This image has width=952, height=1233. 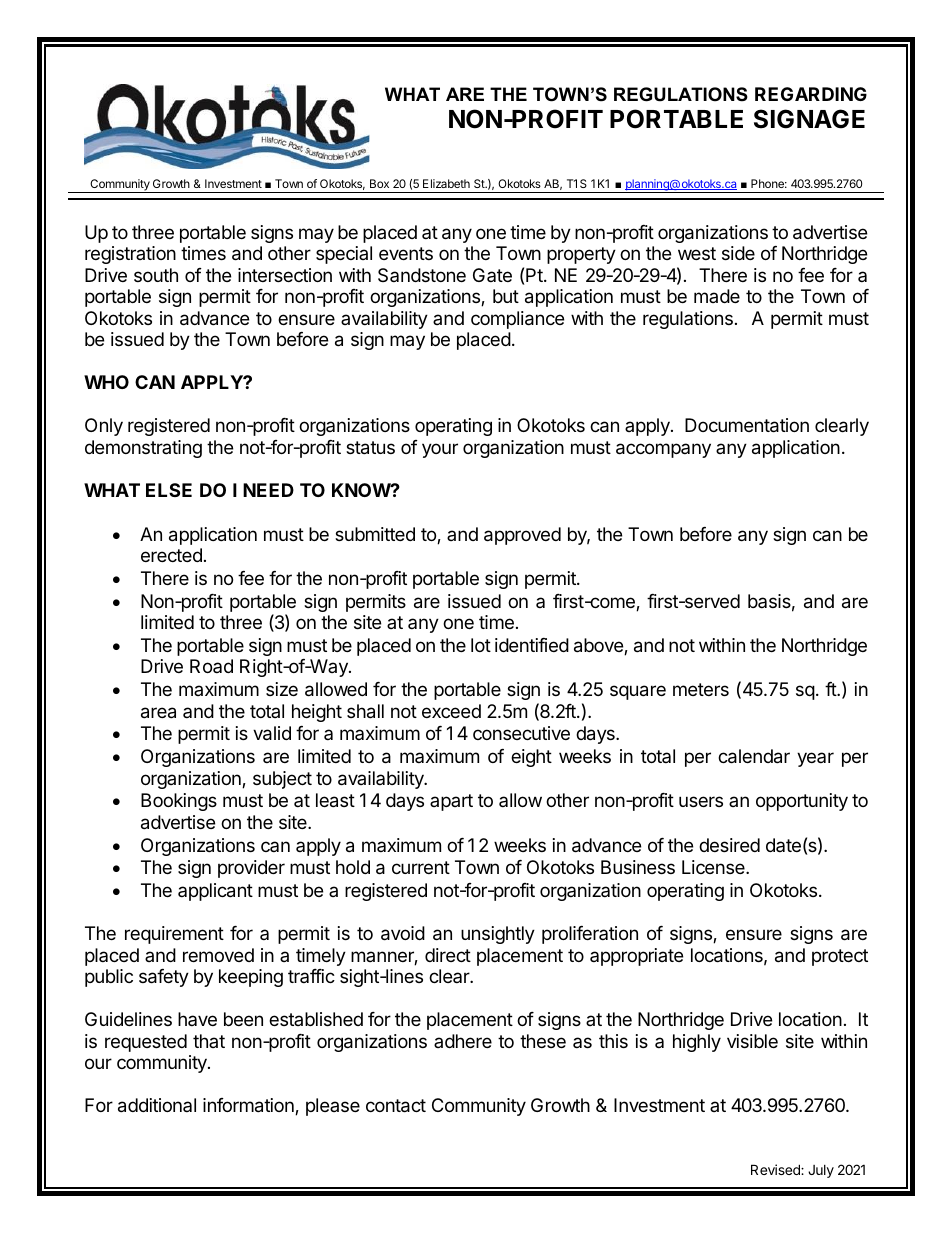 What do you see at coordinates (451, 711) in the image?
I see `exceed` at bounding box center [451, 711].
